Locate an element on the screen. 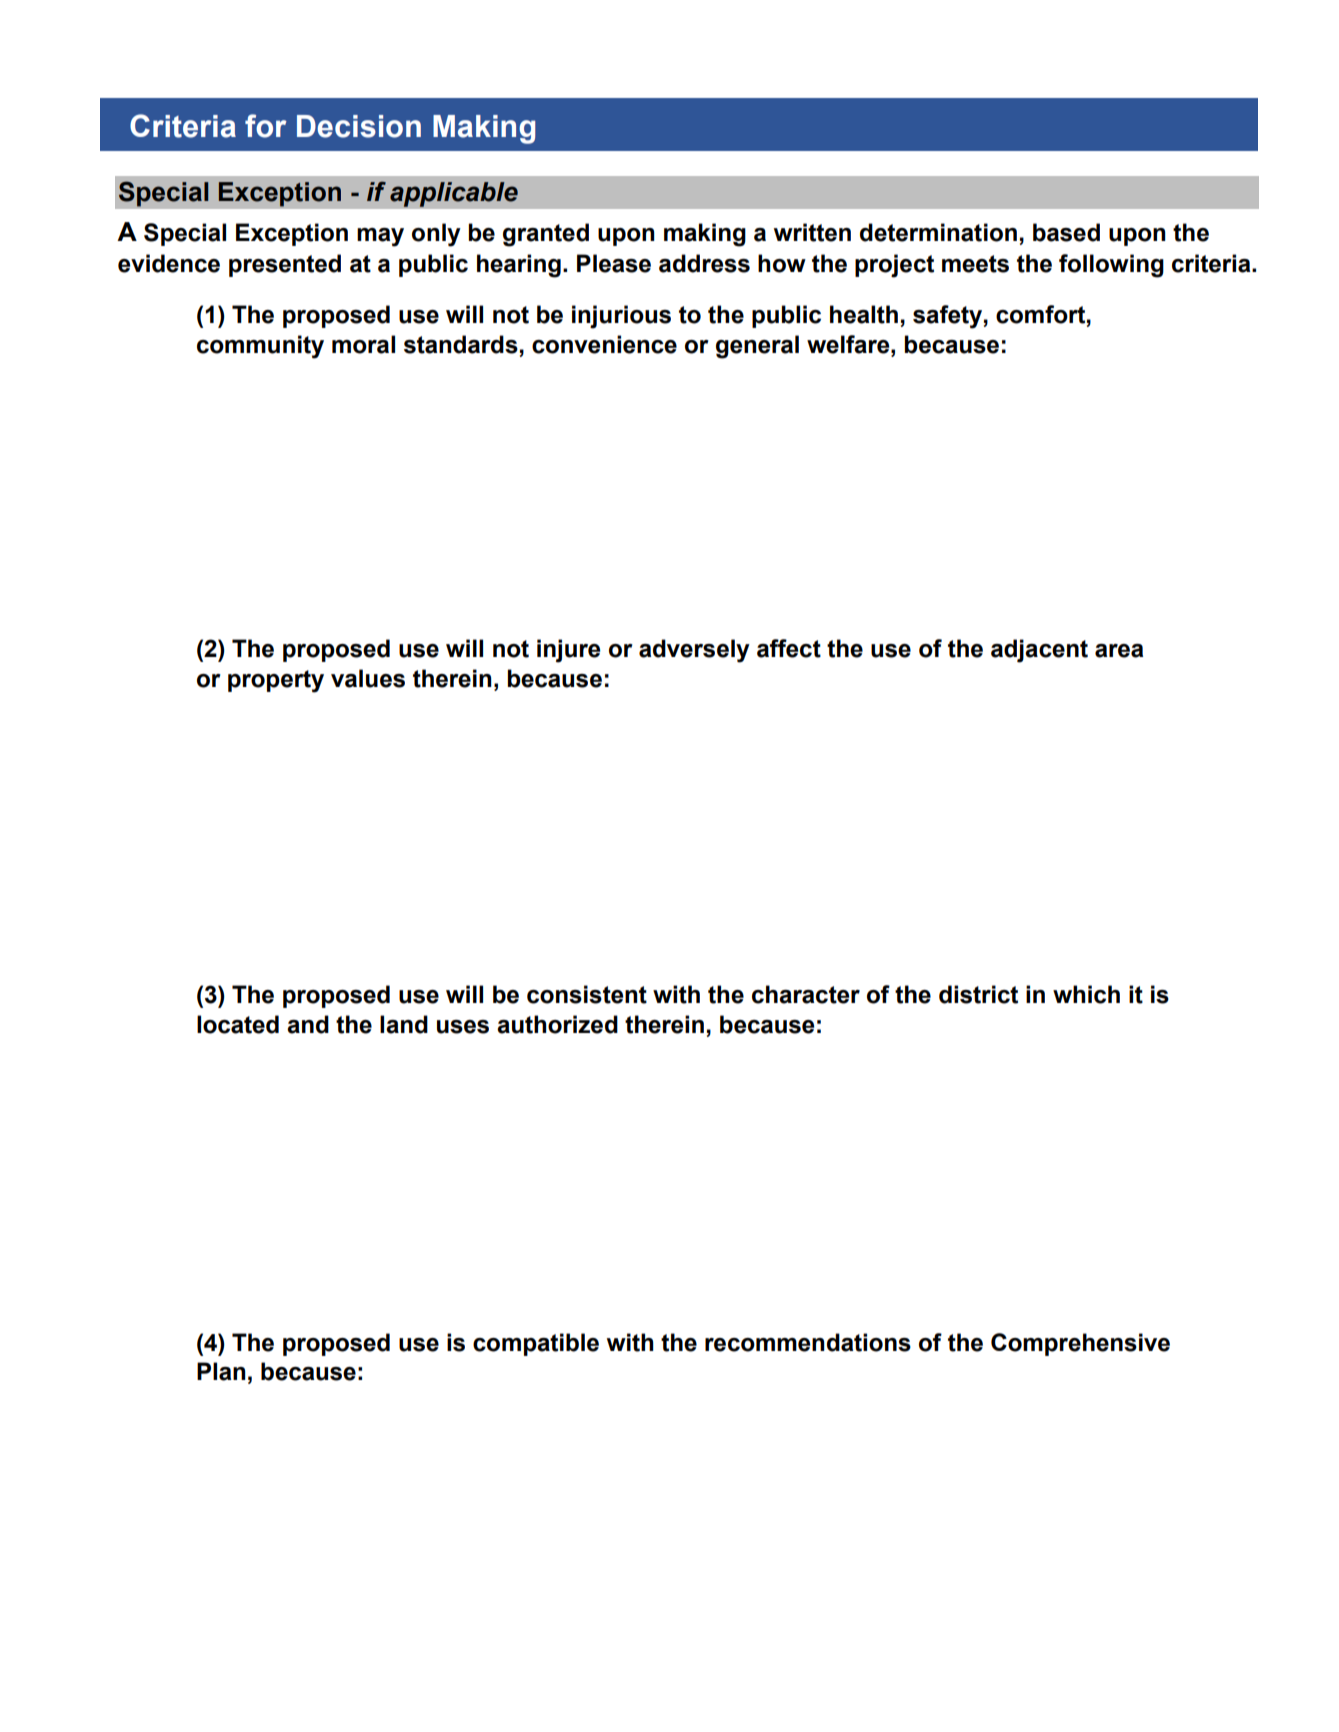 Image resolution: width=1339 pixels, height=1732 pixels. granted is located at coordinates (546, 235).
